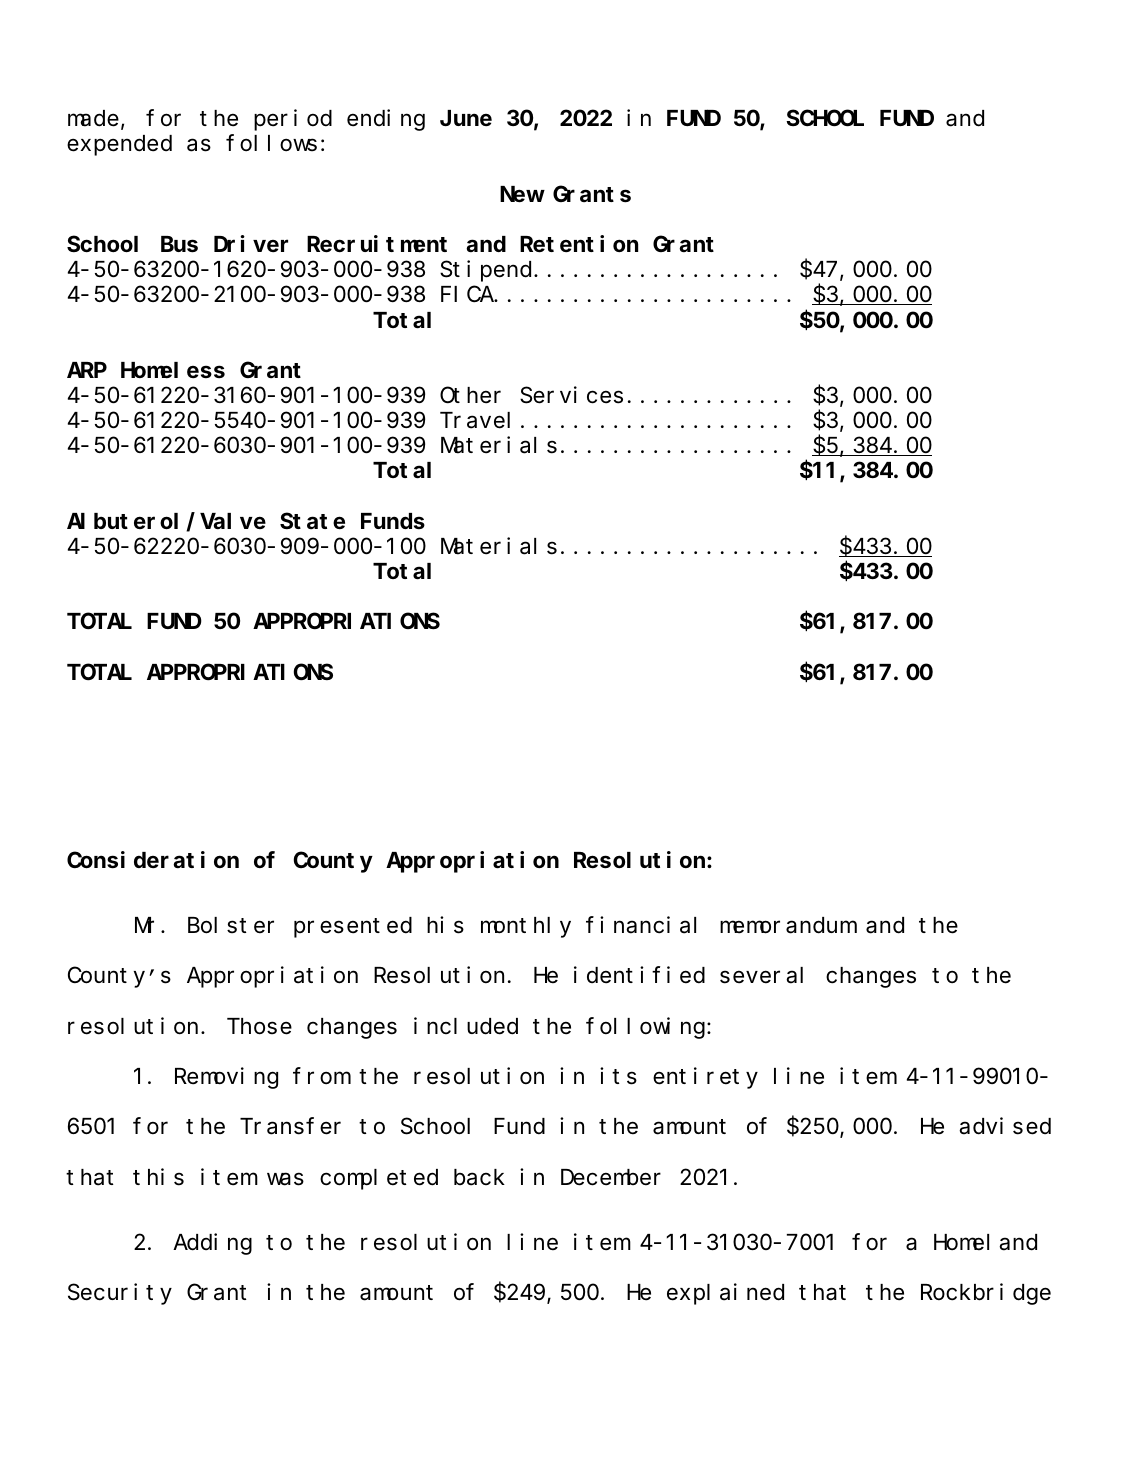 This screenshot has height=1466, width=1132. I want to click on Retention, so click(579, 244).
